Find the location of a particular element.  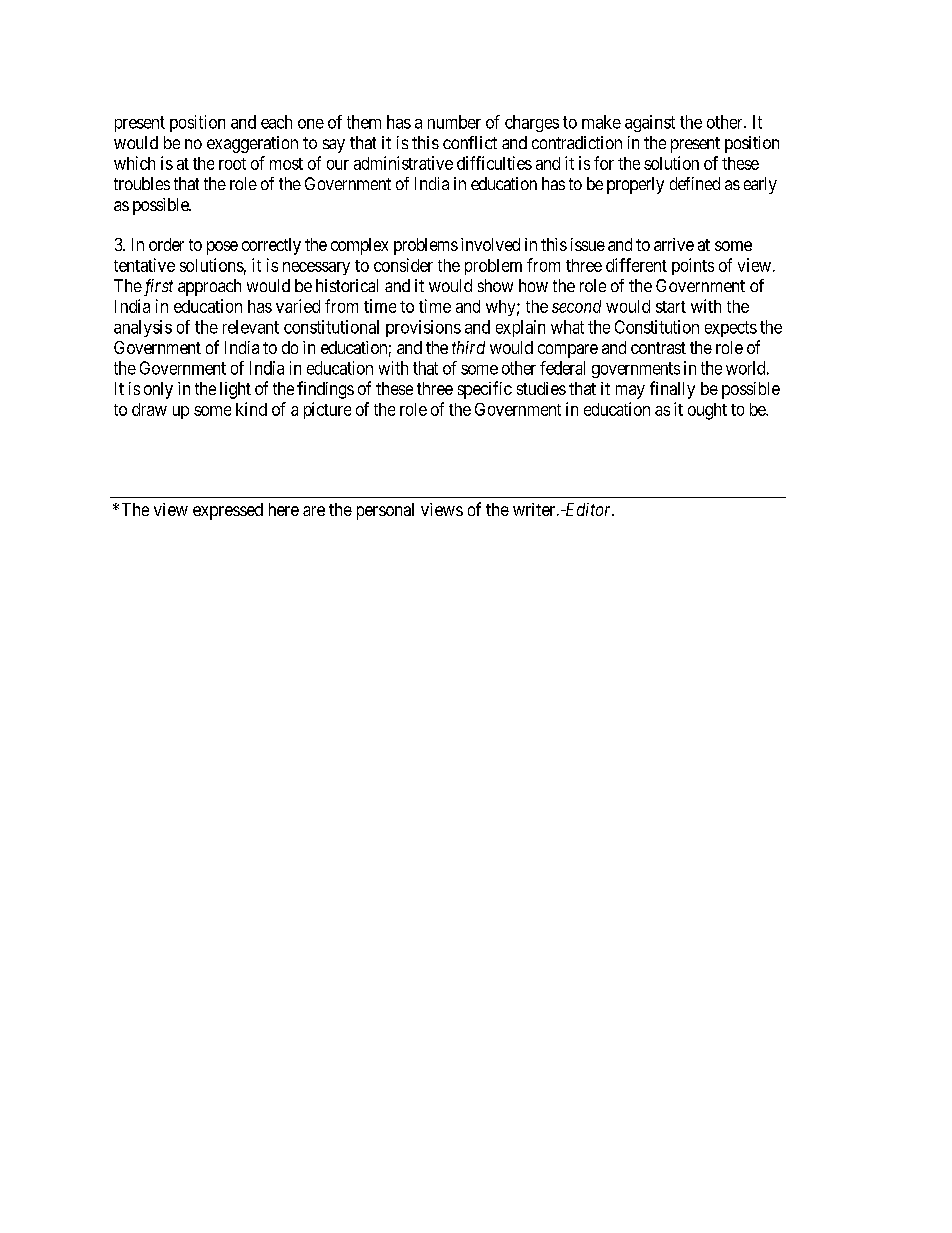

ought is located at coordinates (707, 411).
